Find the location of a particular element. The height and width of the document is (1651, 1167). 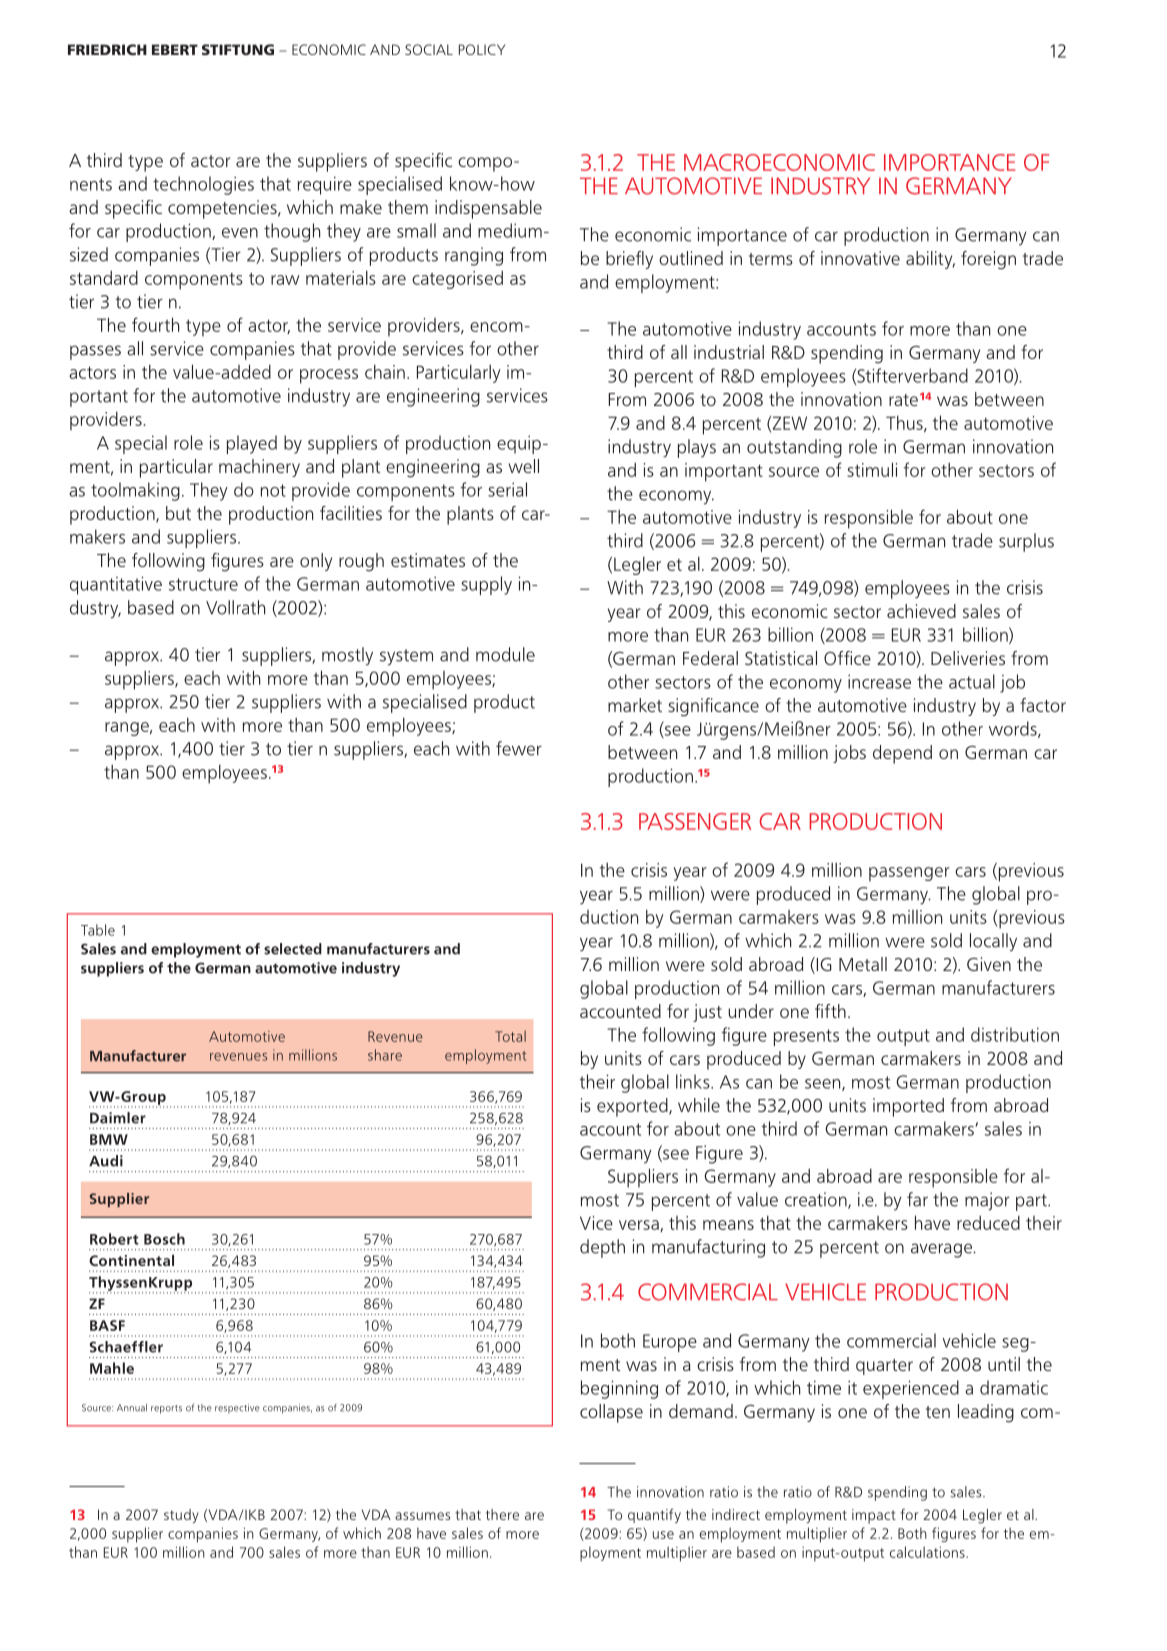

EBERT is located at coordinates (175, 49).
